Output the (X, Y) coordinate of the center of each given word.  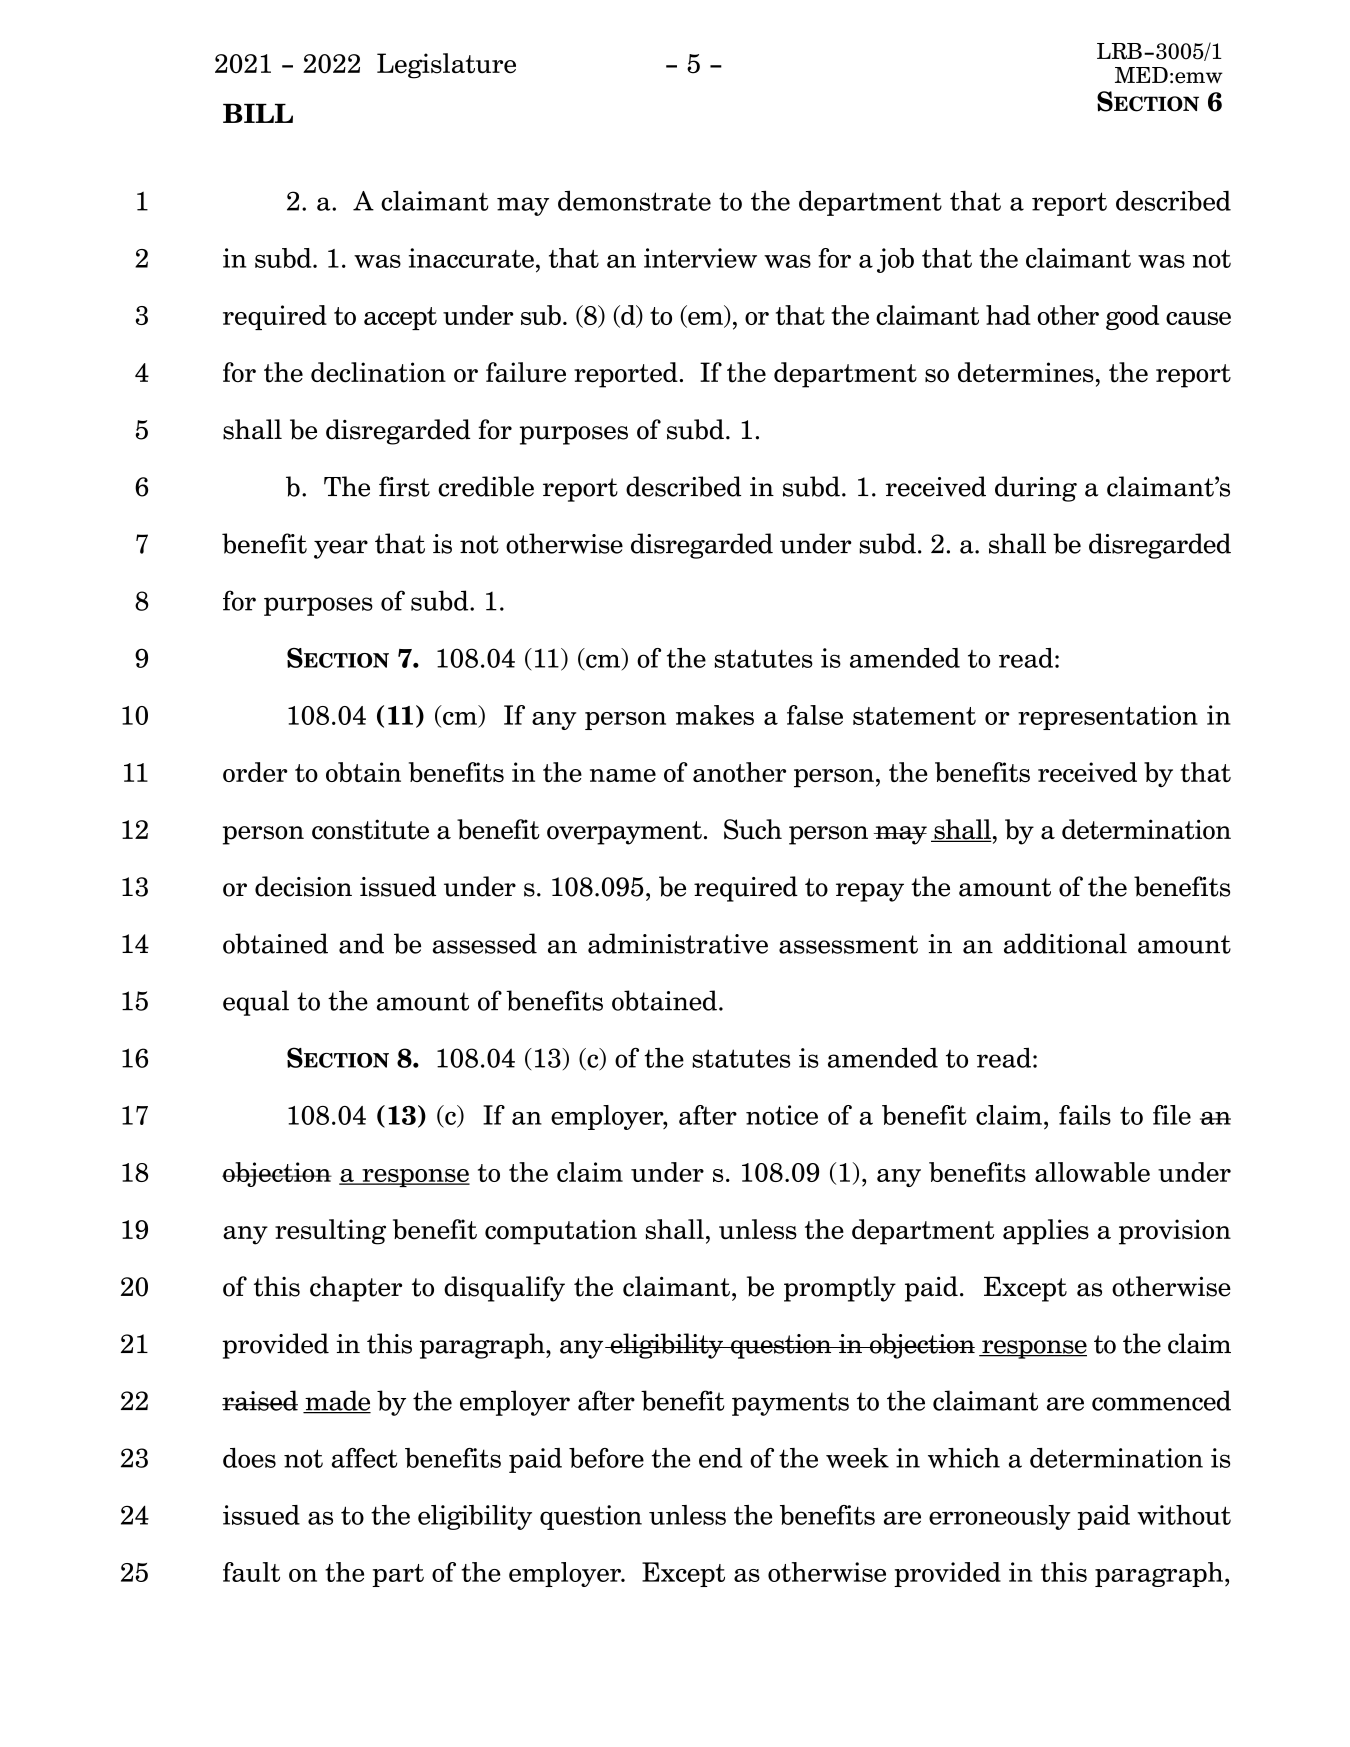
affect (364, 1458)
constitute (370, 829)
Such (753, 829)
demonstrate (634, 200)
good (1132, 317)
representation (1108, 717)
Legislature (446, 66)
